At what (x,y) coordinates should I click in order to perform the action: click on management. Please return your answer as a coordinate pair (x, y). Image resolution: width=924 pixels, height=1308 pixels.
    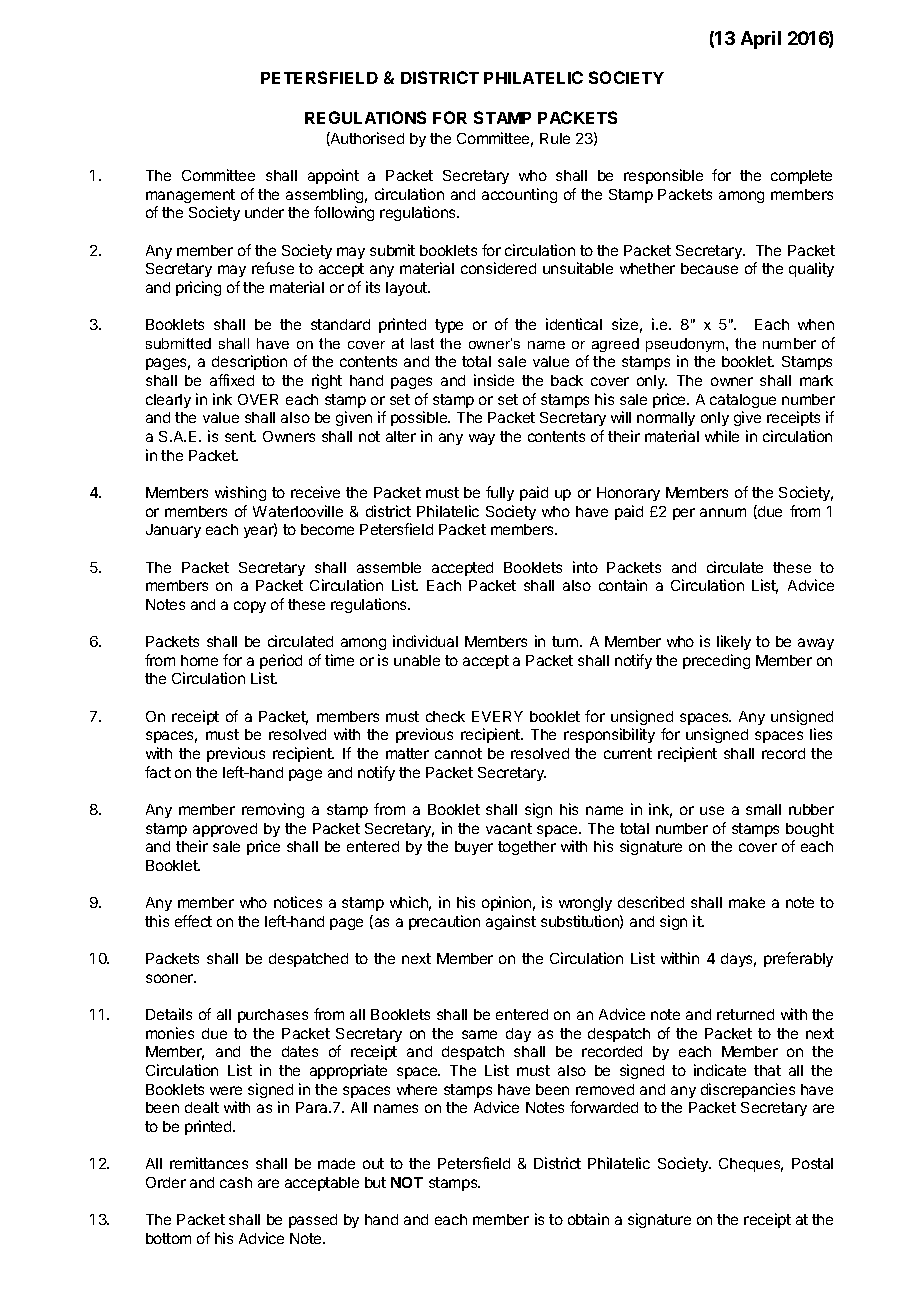
    Looking at the image, I should click on (190, 196).
